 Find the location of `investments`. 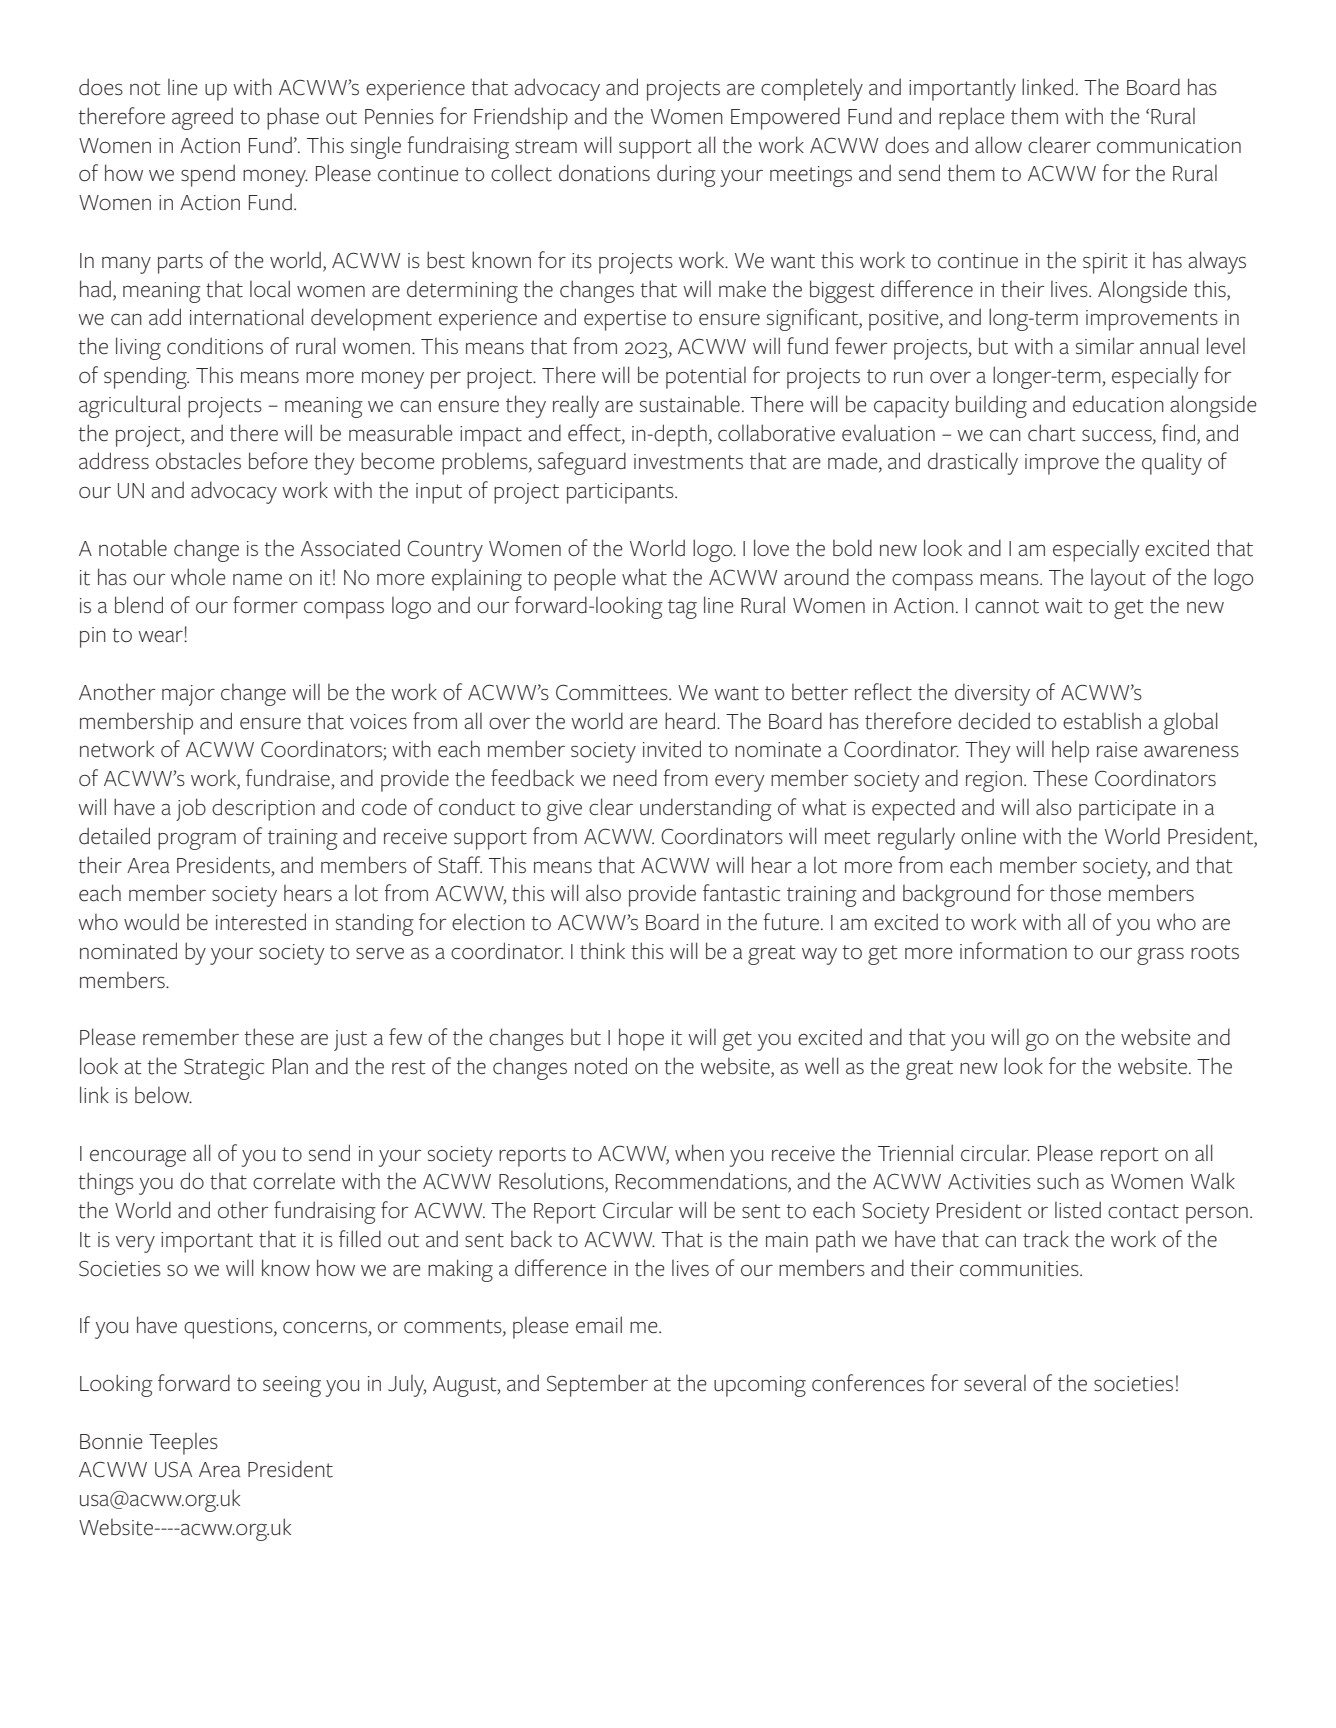

investments is located at coordinates (688, 462).
